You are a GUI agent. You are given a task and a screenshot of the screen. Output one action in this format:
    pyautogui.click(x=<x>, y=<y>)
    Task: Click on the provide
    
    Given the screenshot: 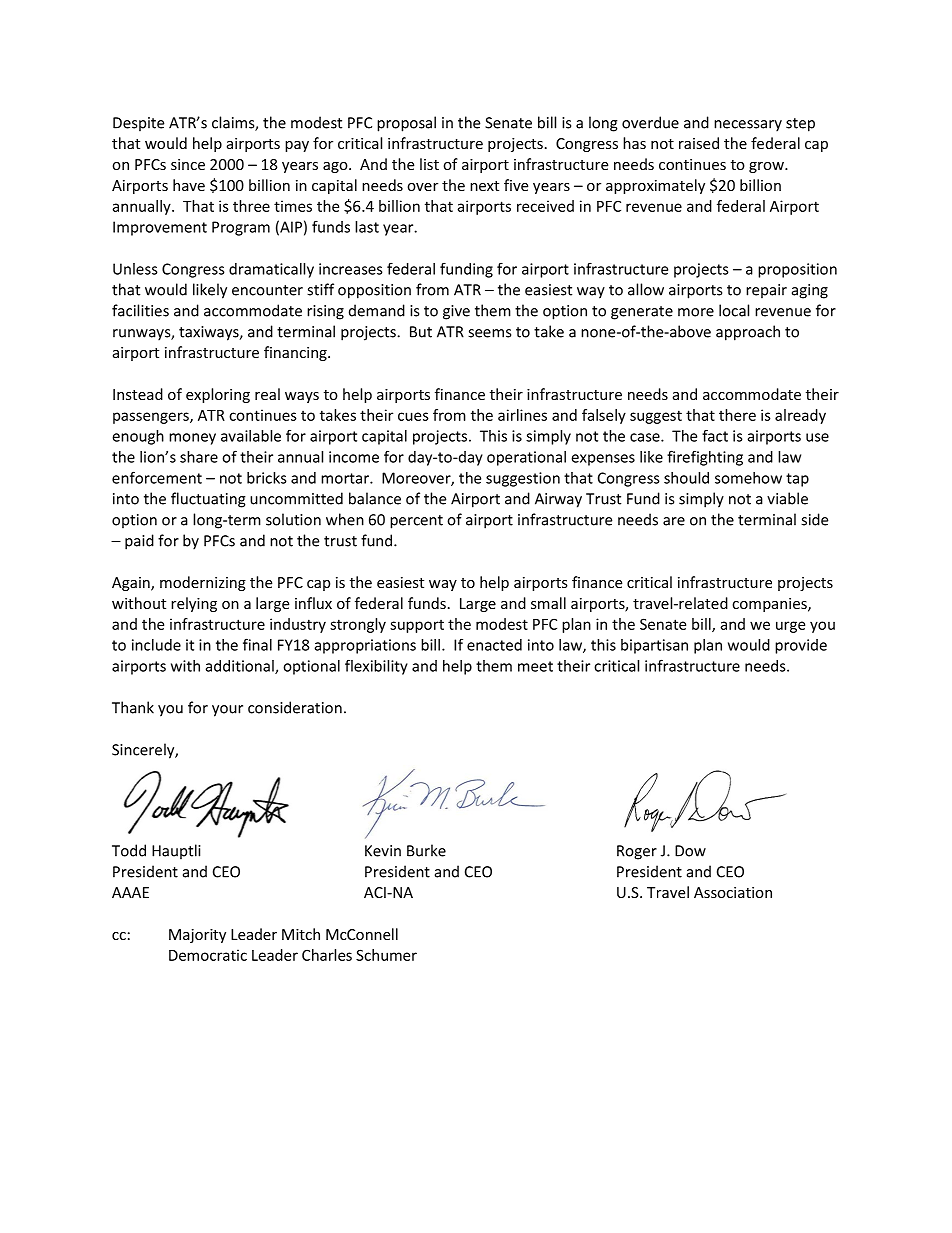 What is the action you would take?
    pyautogui.click(x=801, y=646)
